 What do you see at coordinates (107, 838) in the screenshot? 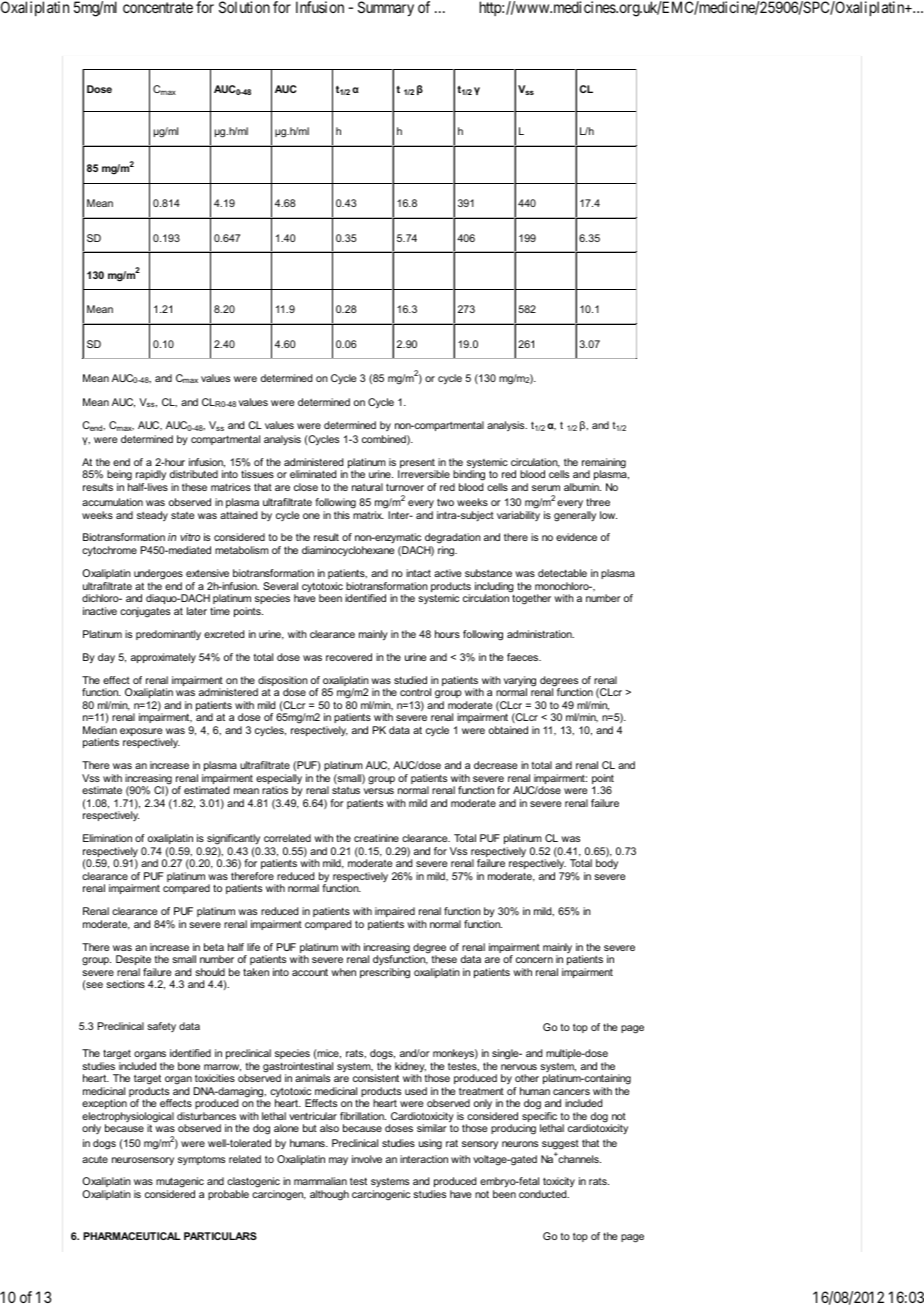
I see `Elimination` at bounding box center [107, 838].
